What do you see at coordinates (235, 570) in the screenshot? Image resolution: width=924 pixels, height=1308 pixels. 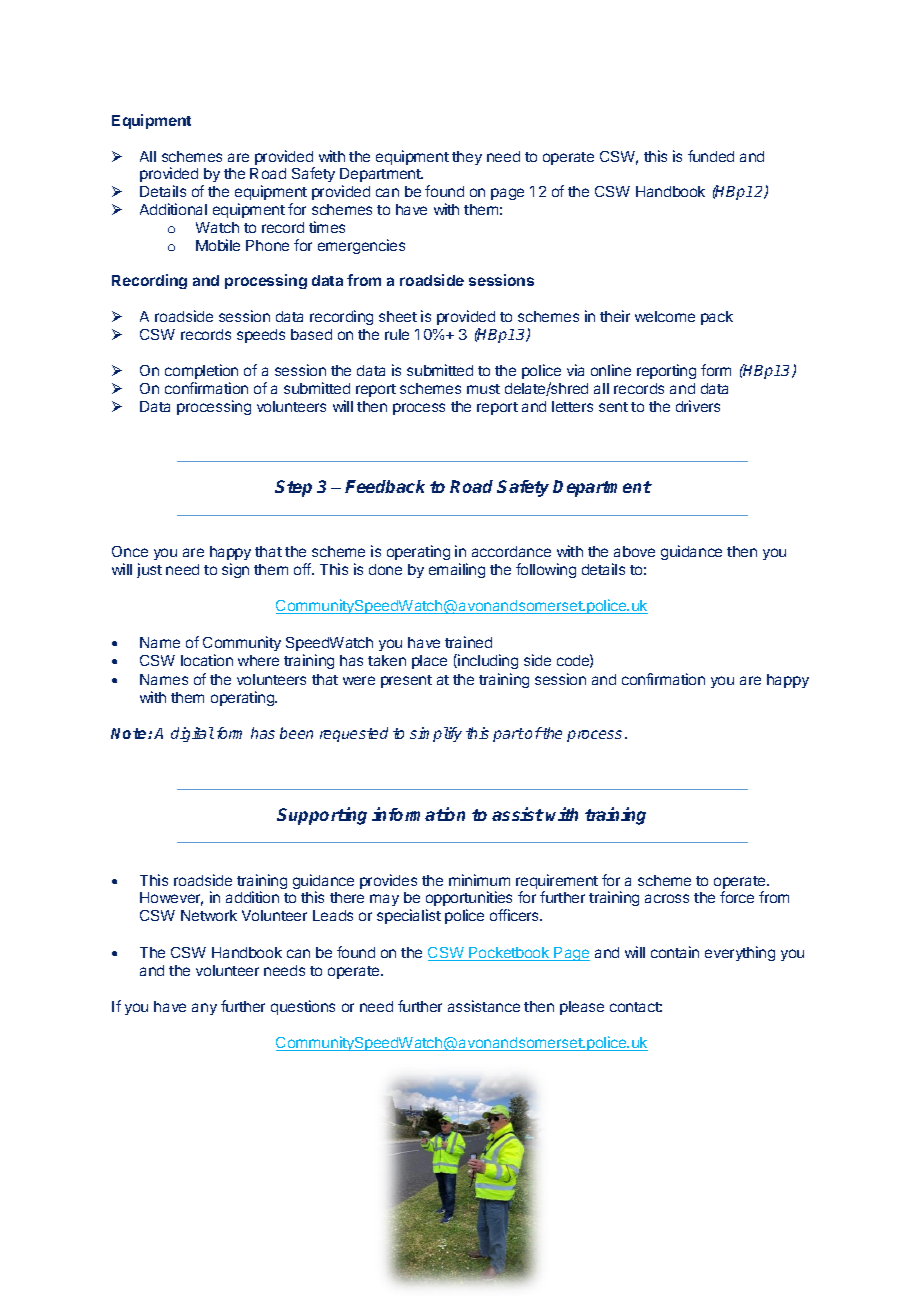 I see `sign` at bounding box center [235, 570].
